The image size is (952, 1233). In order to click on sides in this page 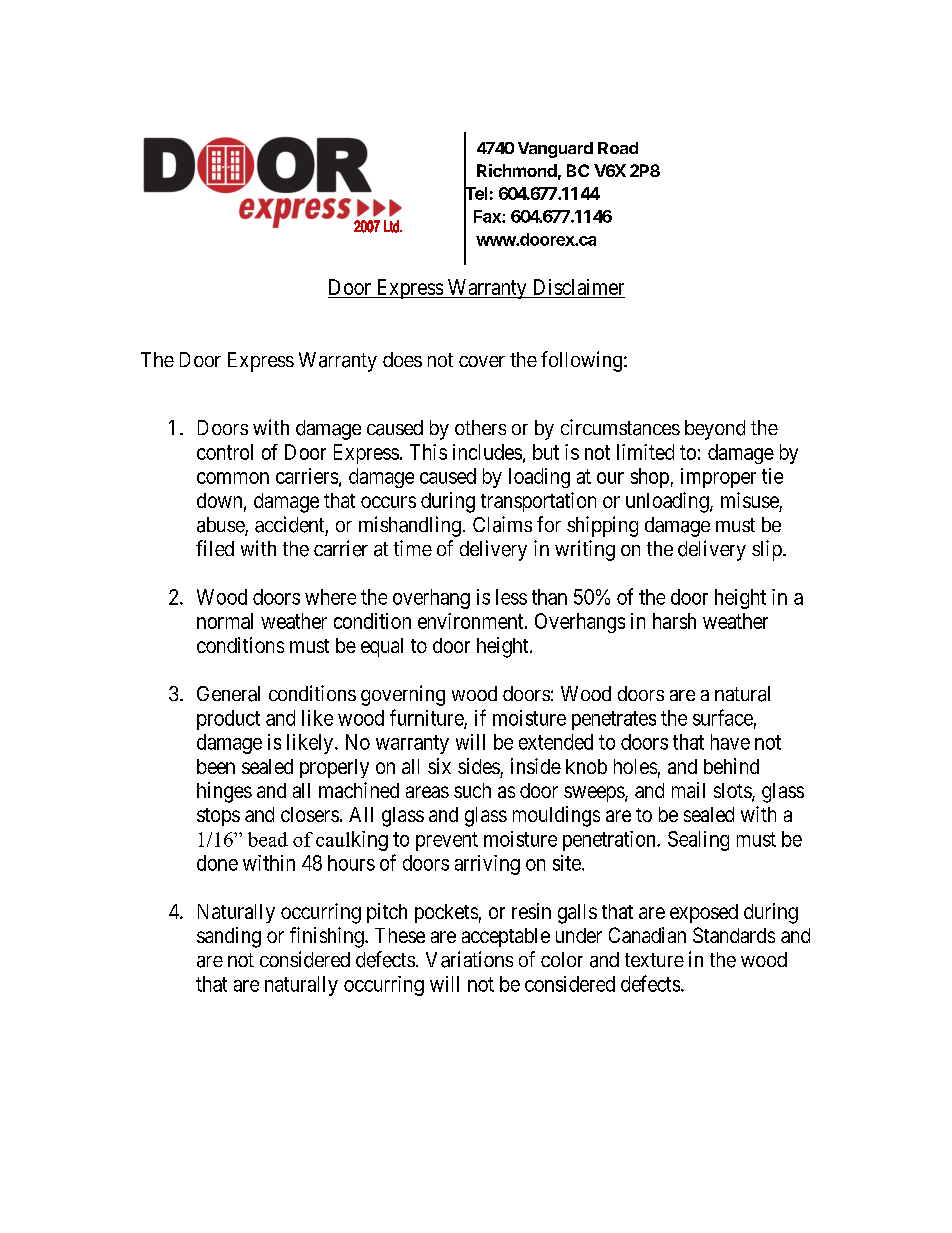, I will do `click(479, 766)`.
